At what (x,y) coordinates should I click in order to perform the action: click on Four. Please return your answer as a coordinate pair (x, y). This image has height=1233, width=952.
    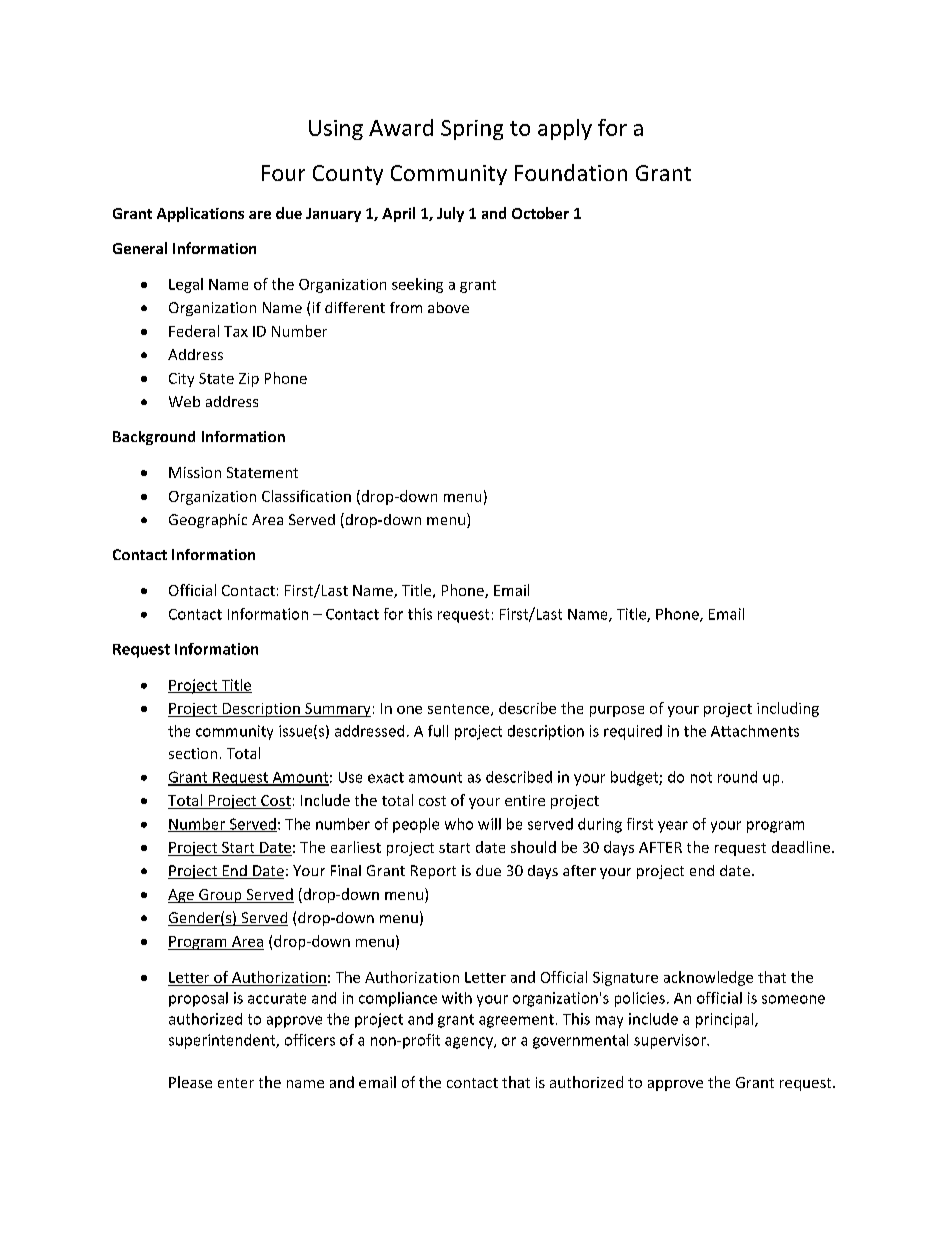
    Looking at the image, I should click on (283, 173).
